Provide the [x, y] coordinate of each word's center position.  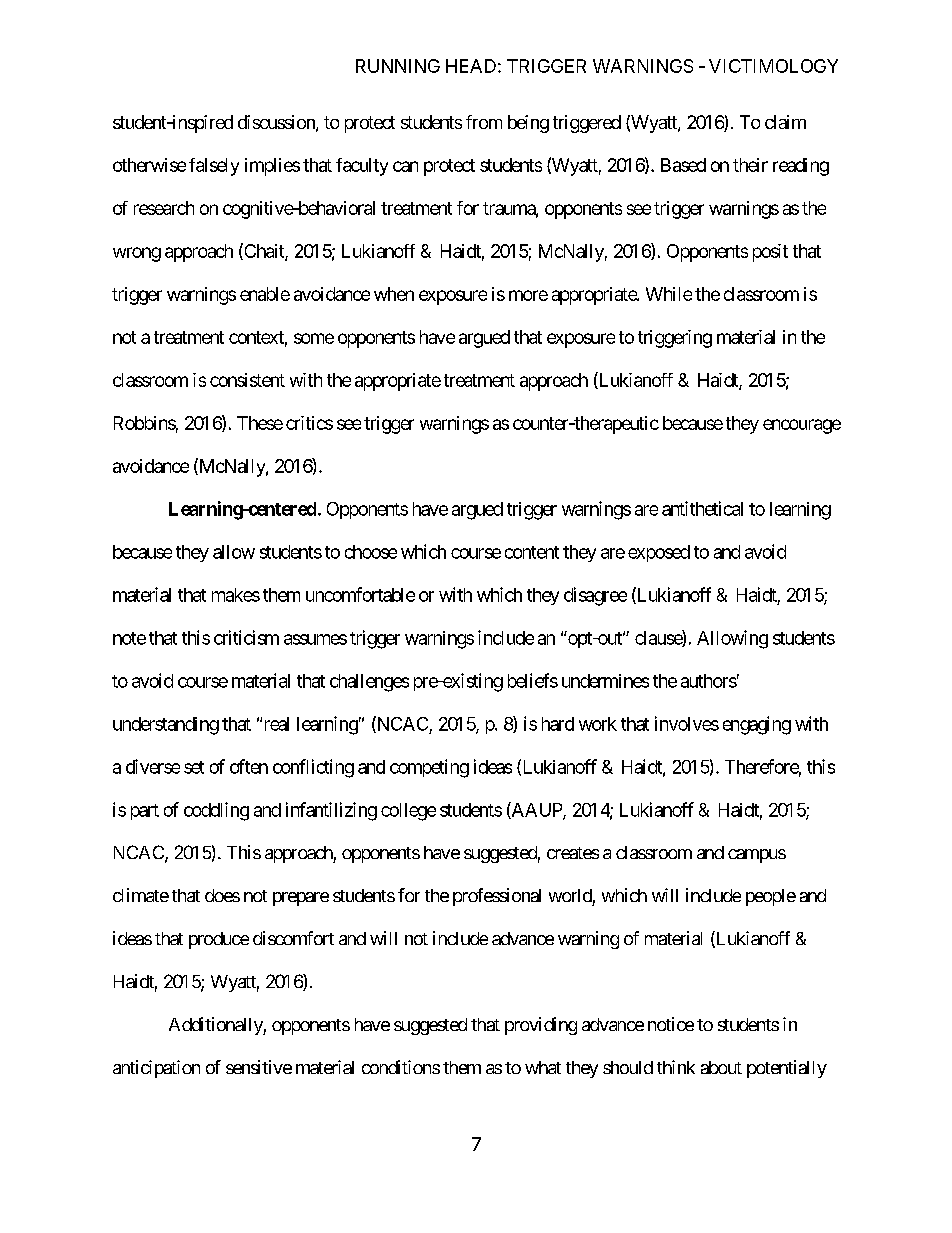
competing [429, 768]
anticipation [156, 1069]
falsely [214, 167]
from [484, 122]
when [394, 294]
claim [785, 122]
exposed [659, 553]
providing [541, 1026]
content [532, 552]
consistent [247, 380]
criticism [246, 637]
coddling [216, 811]
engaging [757, 725]
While [669, 294]
